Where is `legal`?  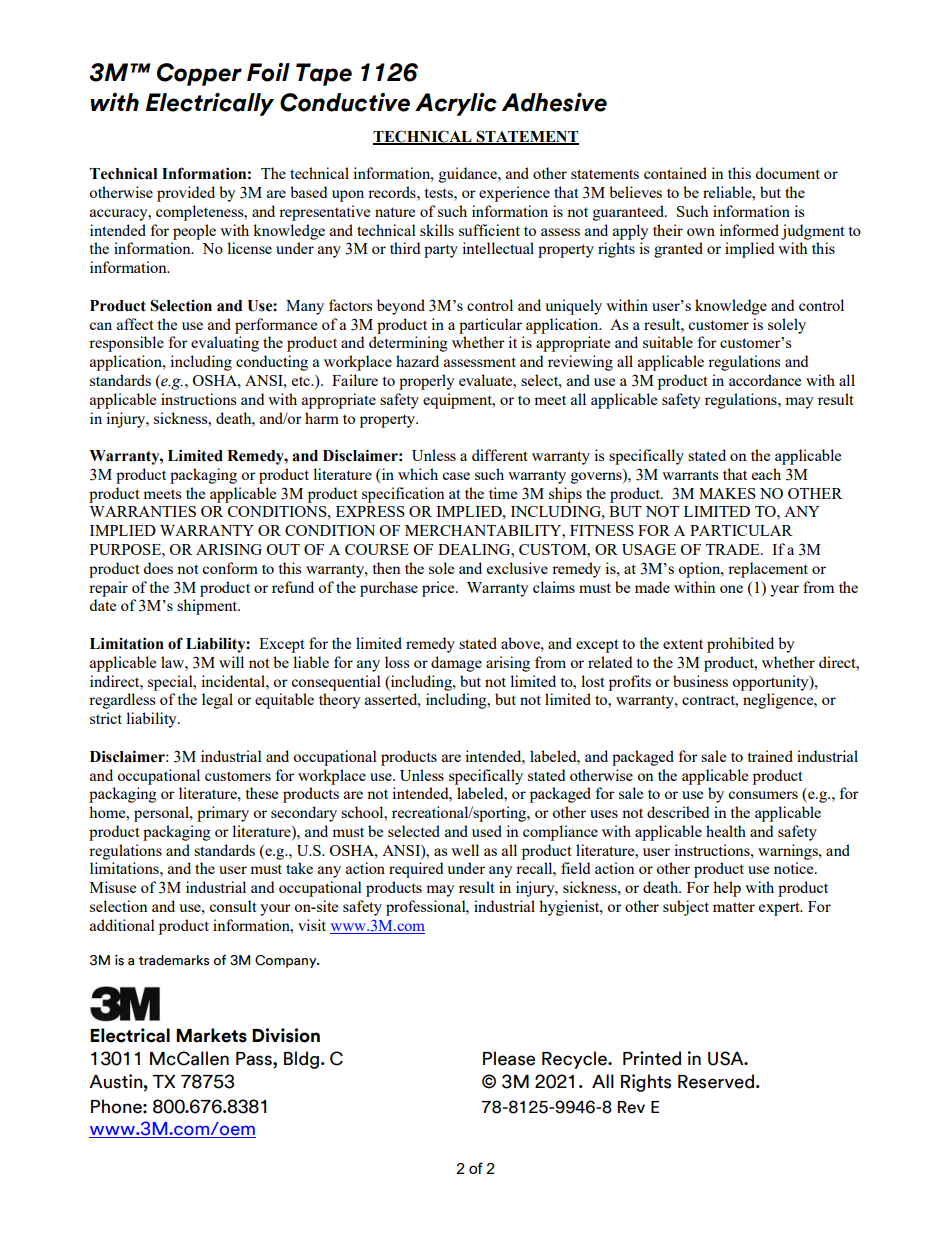
legal is located at coordinates (217, 701).
